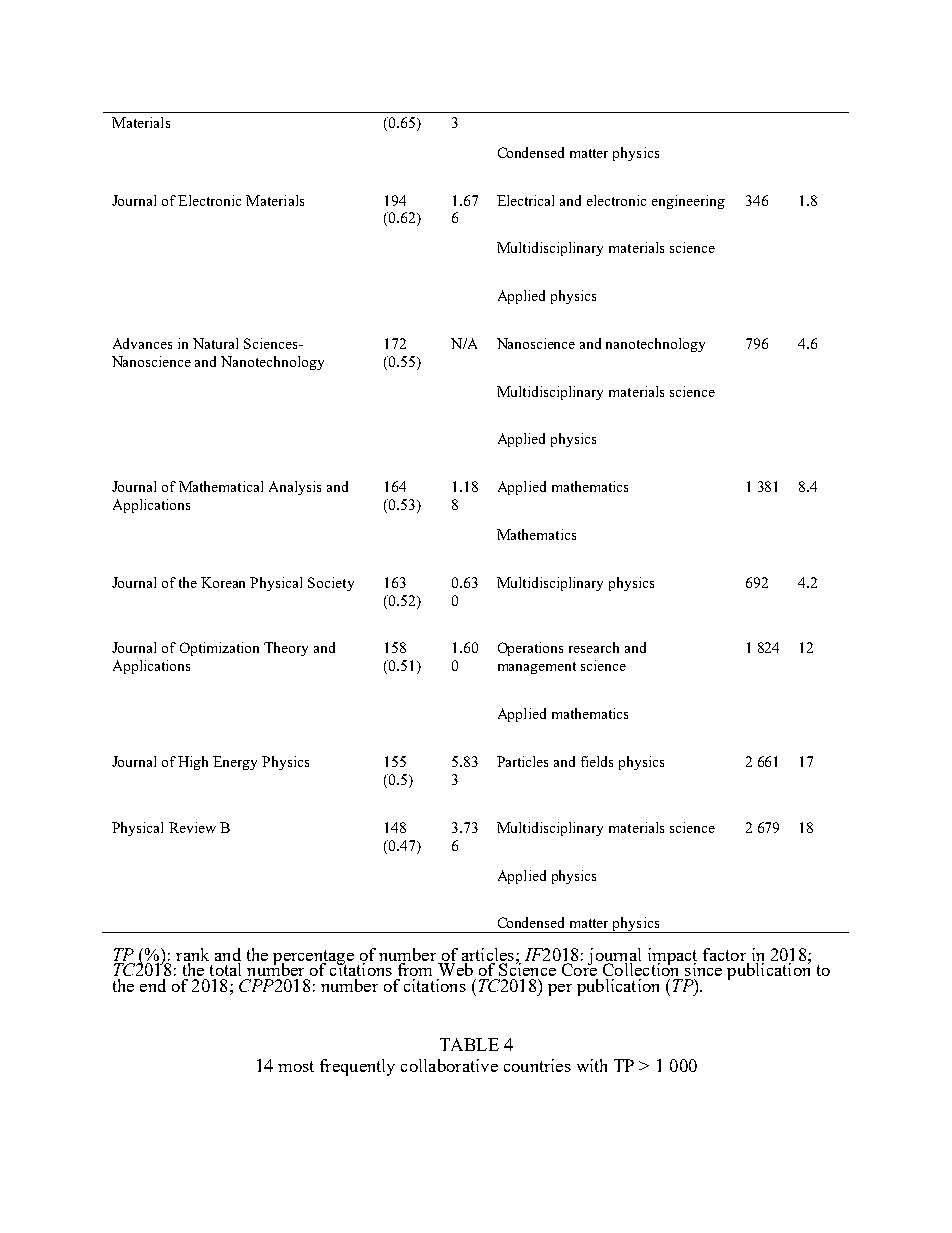 This page has height=1233, width=952. What do you see at coordinates (449, 1065) in the page?
I see `collaborative` at bounding box center [449, 1065].
